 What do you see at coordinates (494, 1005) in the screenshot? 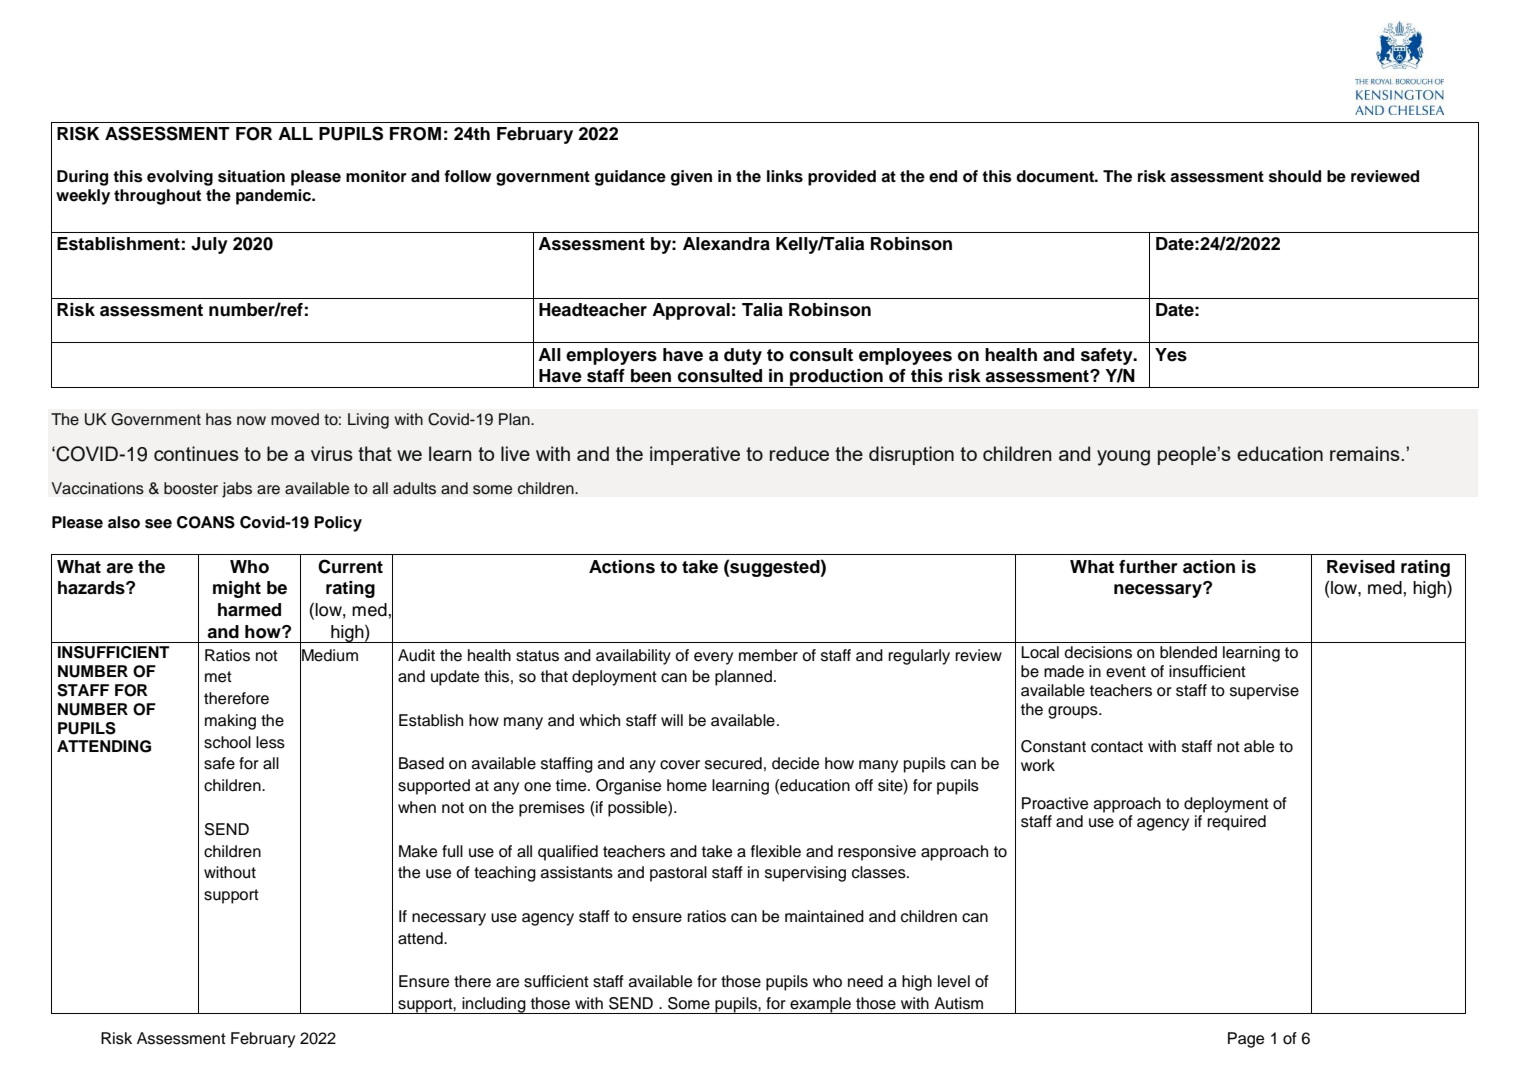
I see `including` at bounding box center [494, 1005].
